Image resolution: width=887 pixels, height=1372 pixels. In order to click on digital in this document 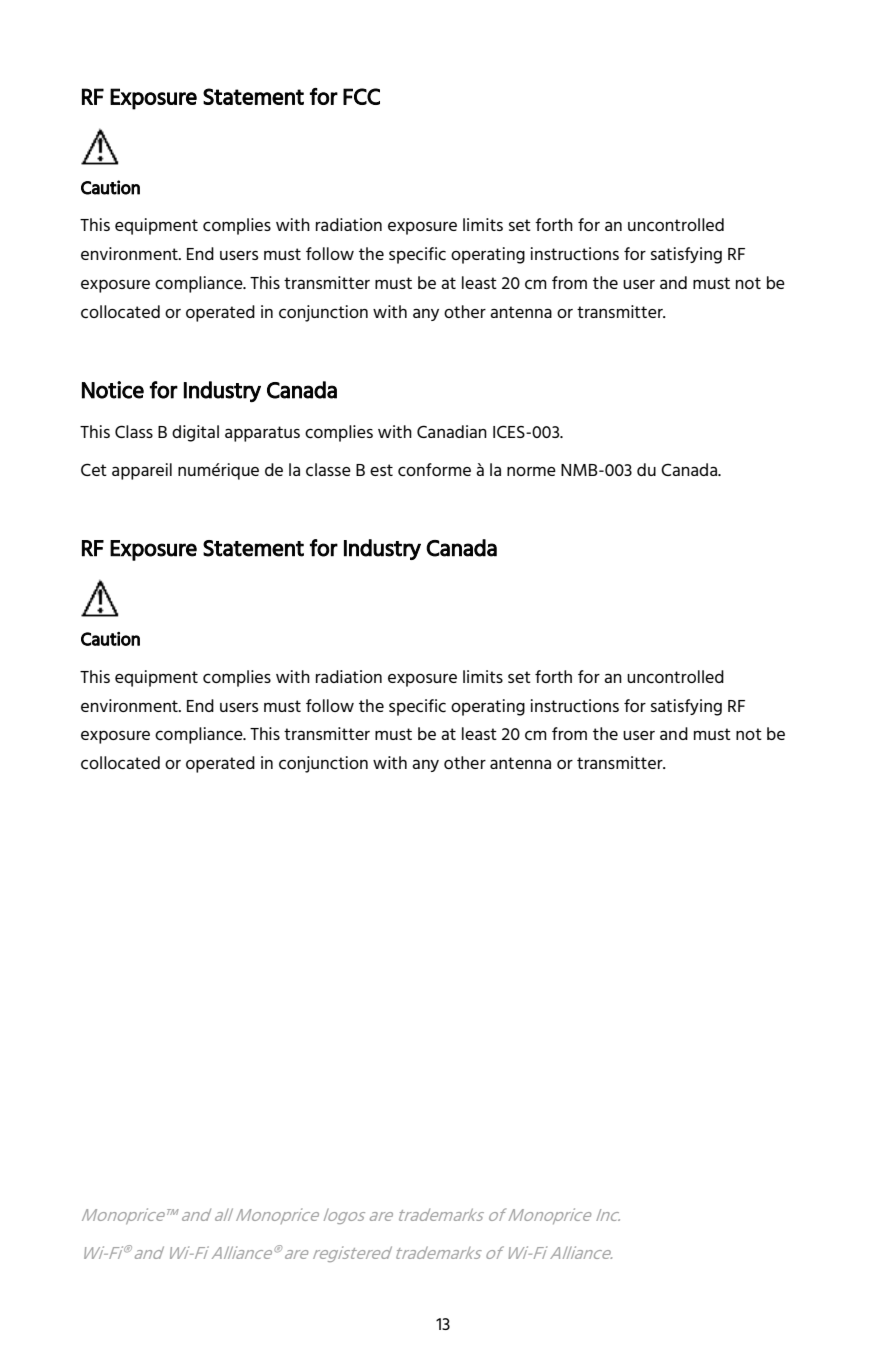, I will do `click(195, 433)`.
